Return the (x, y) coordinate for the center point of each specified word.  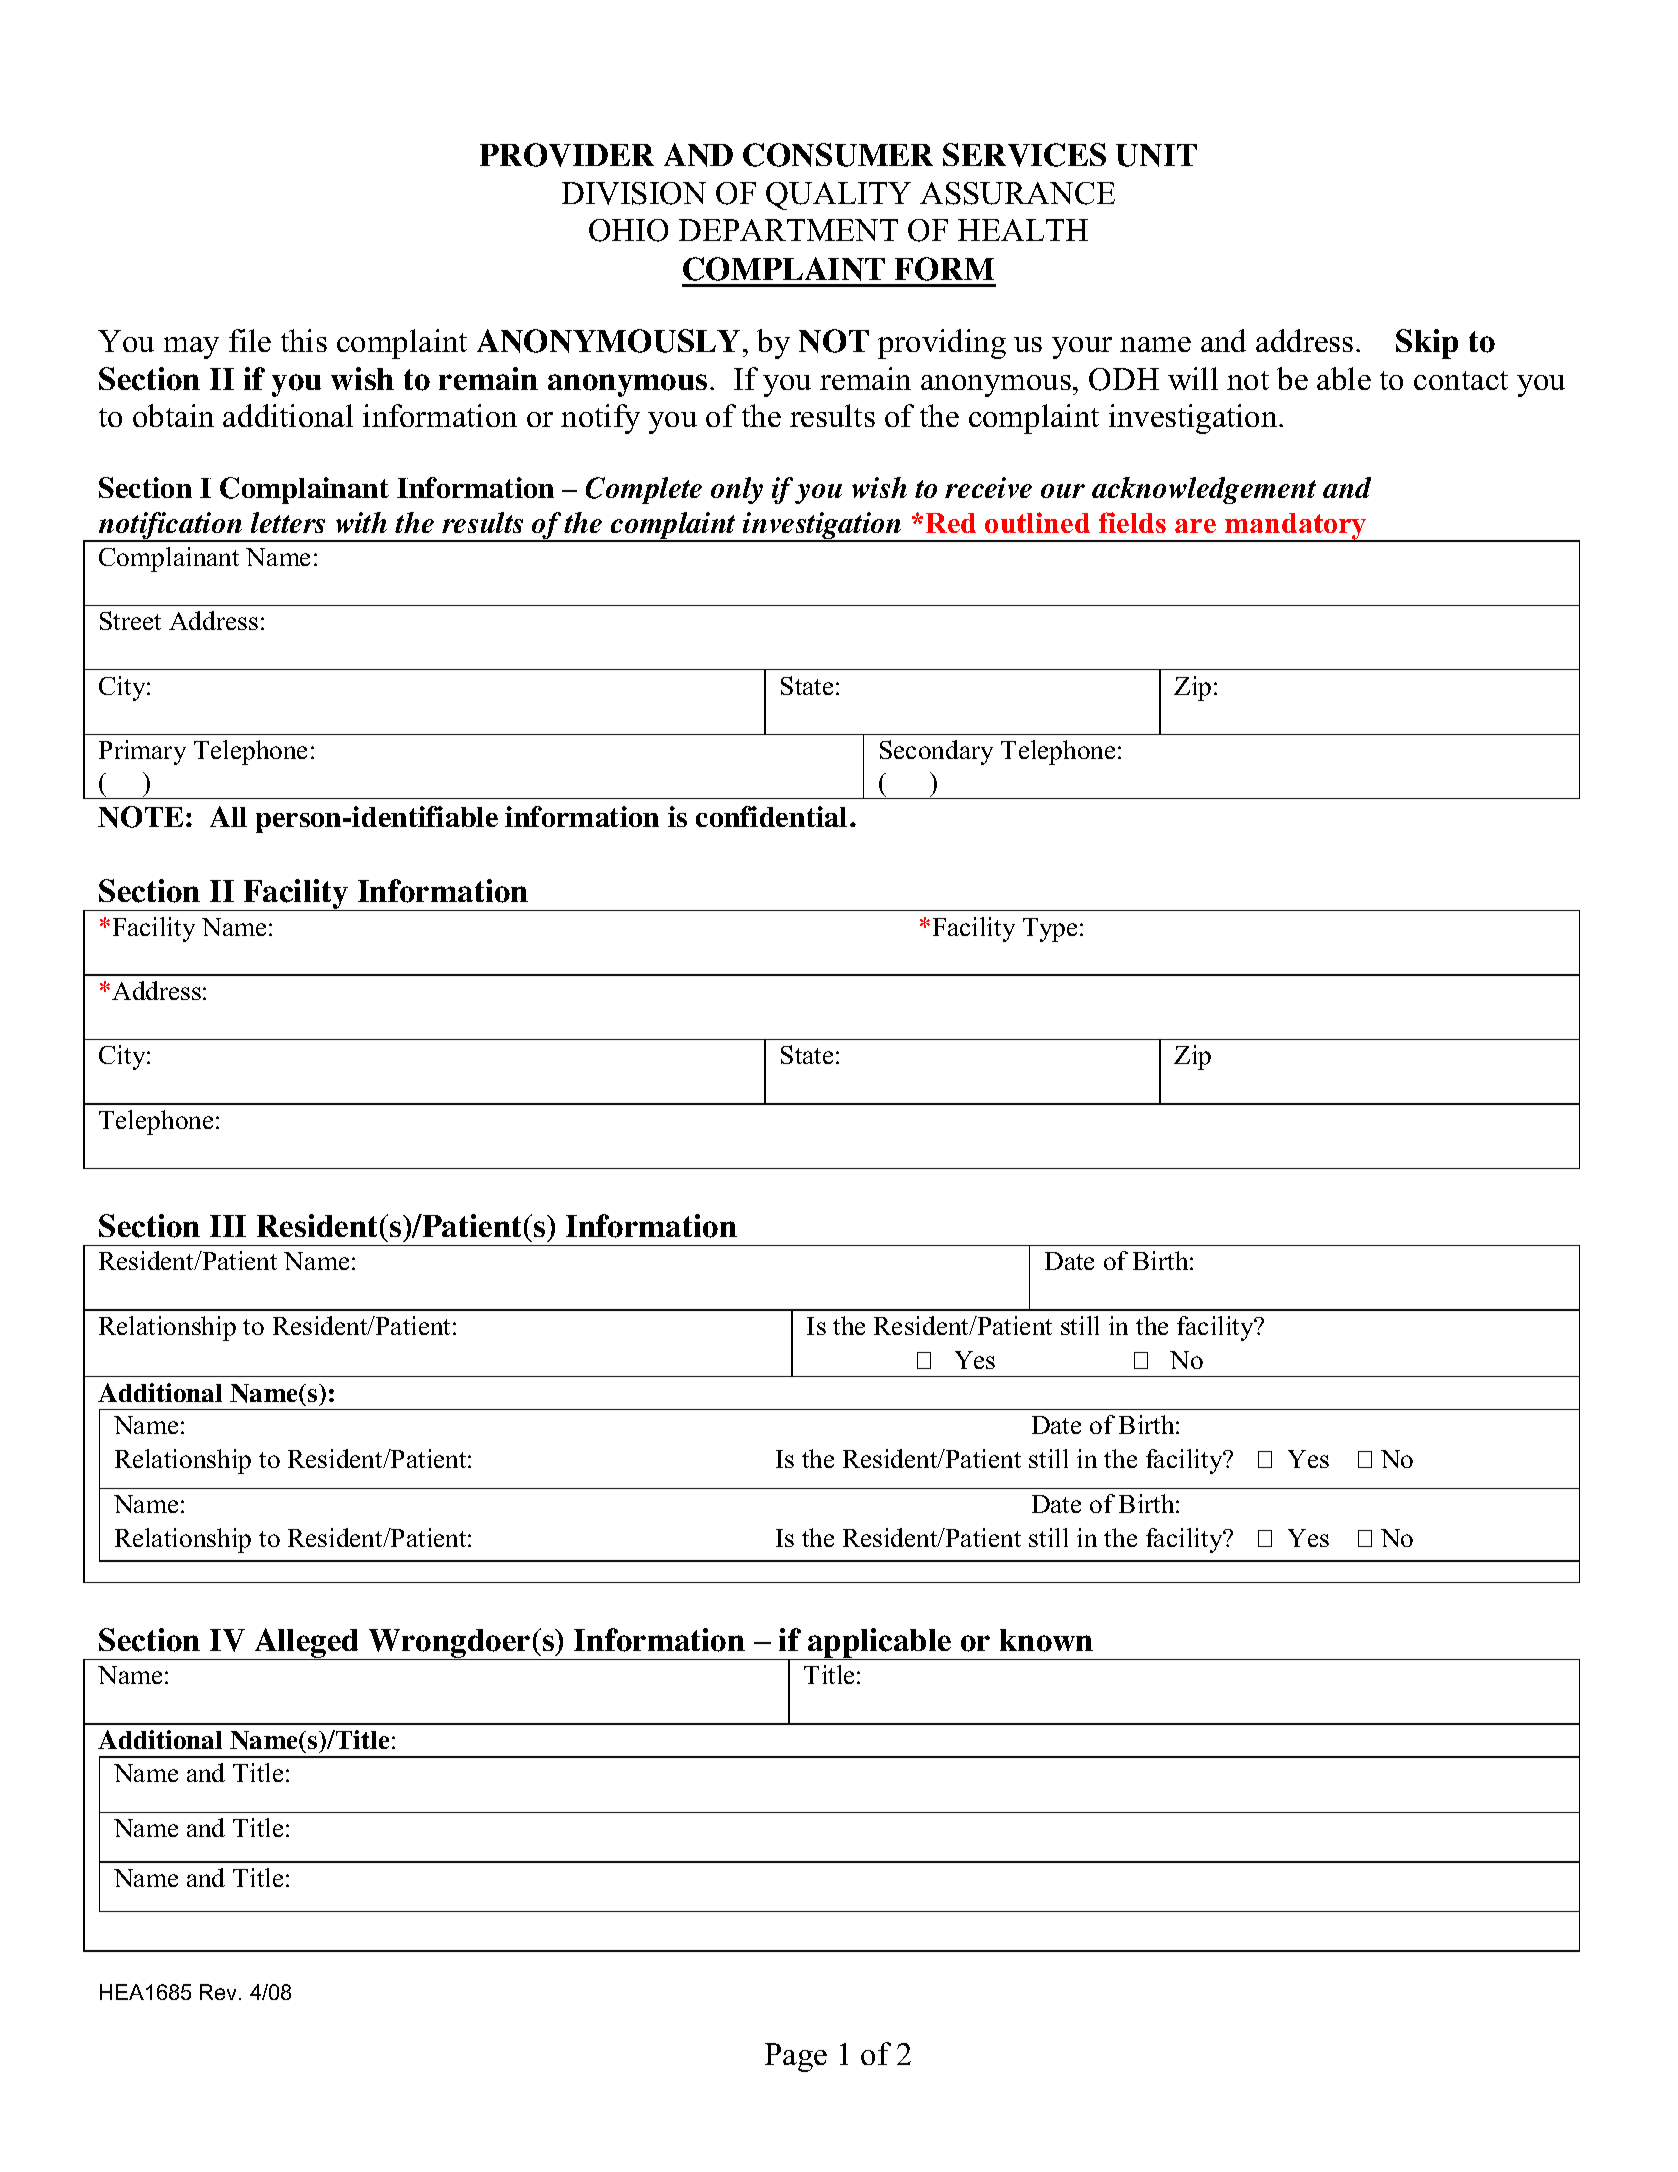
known (1046, 1640)
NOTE (140, 817)
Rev (220, 1992)
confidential (771, 816)
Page (796, 2057)
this (304, 340)
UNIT (1156, 155)
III (228, 1226)
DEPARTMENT (788, 230)
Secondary (936, 752)
